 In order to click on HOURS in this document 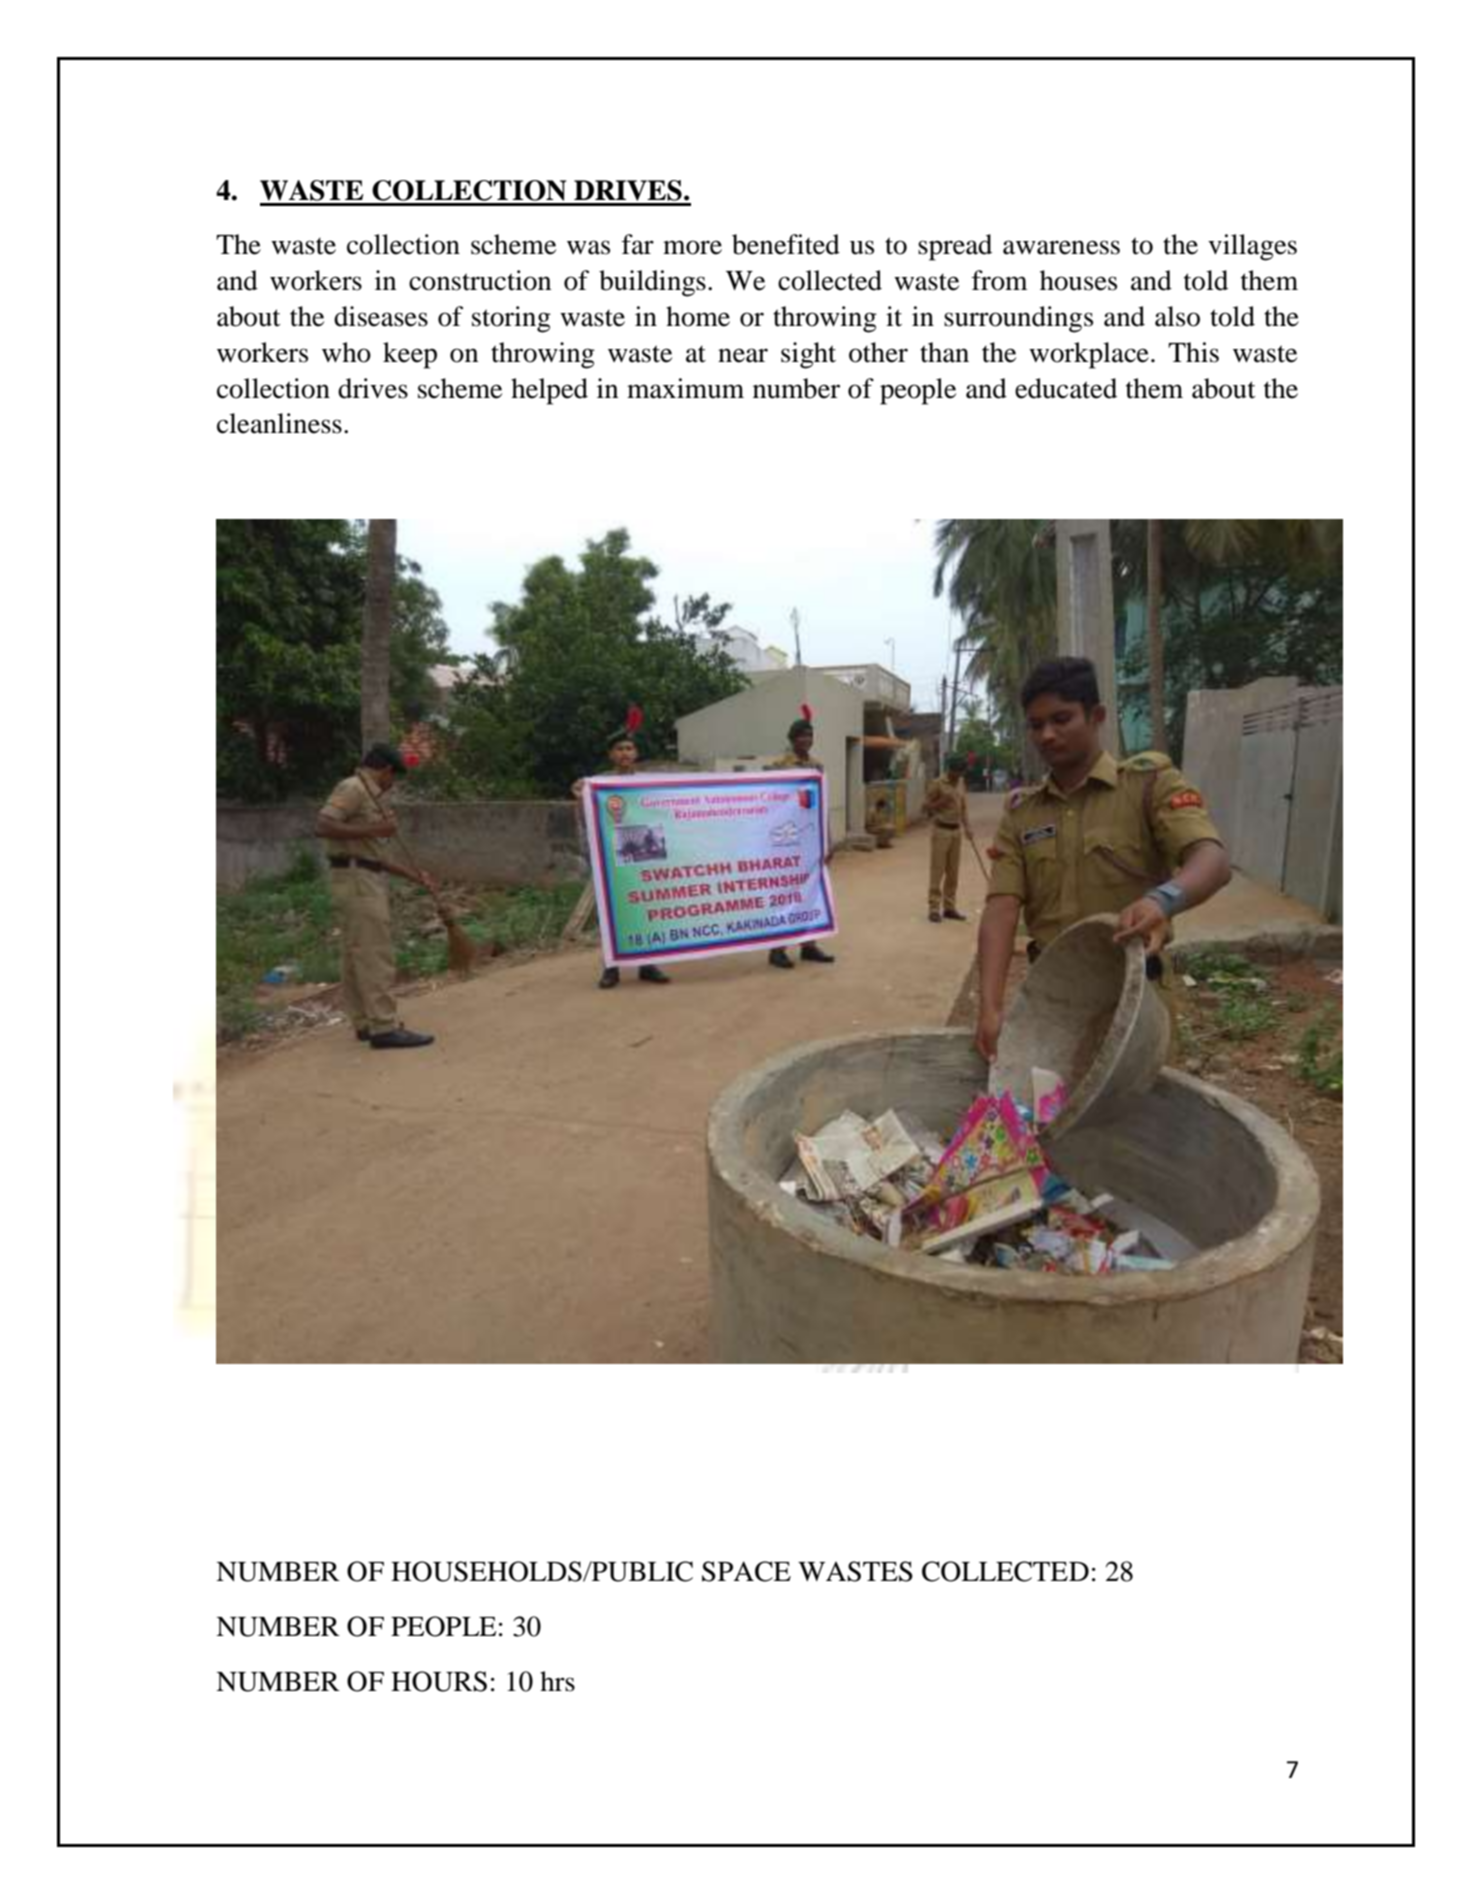, I will do `click(439, 1681)`.
